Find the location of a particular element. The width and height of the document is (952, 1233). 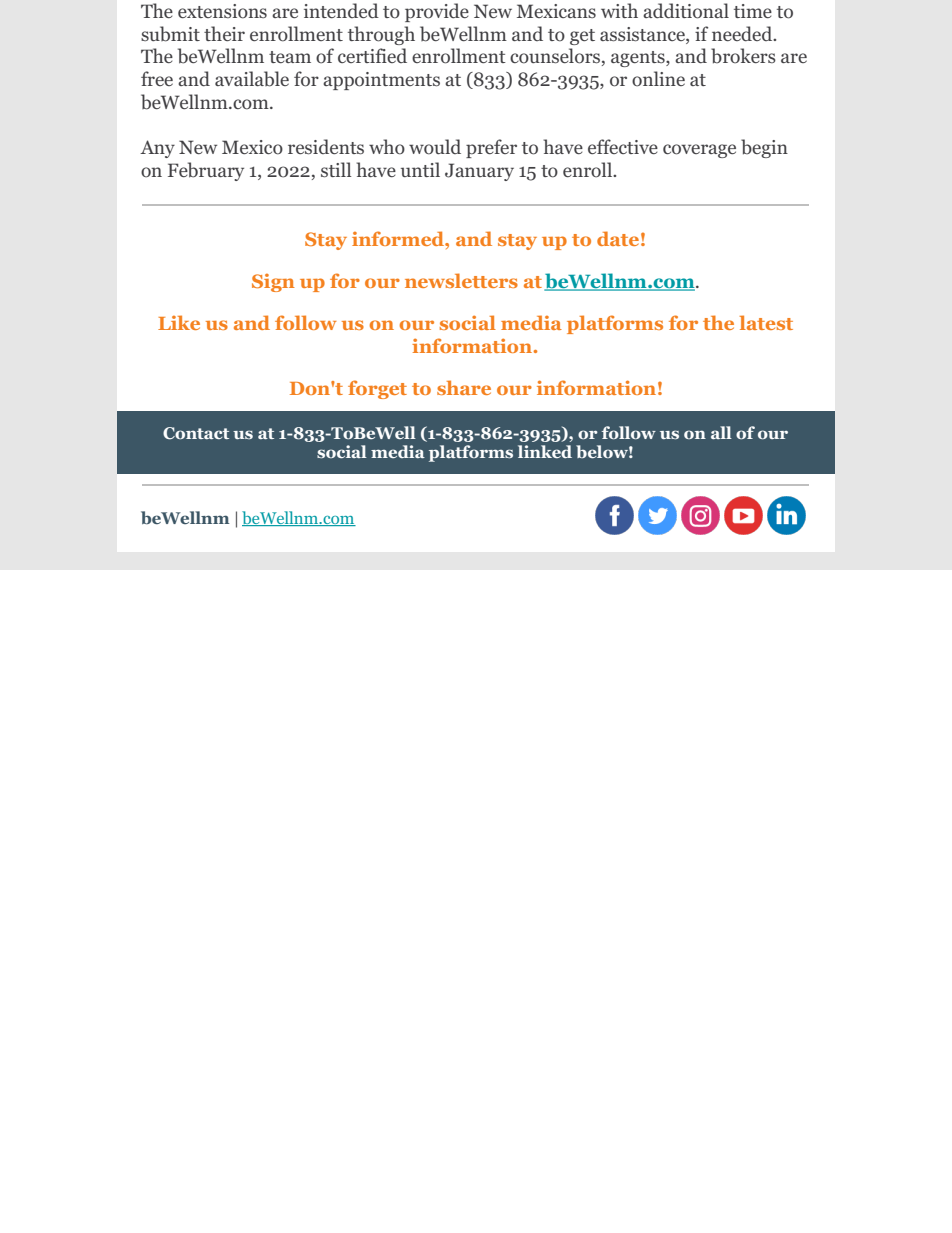

additional is located at coordinates (686, 11).
